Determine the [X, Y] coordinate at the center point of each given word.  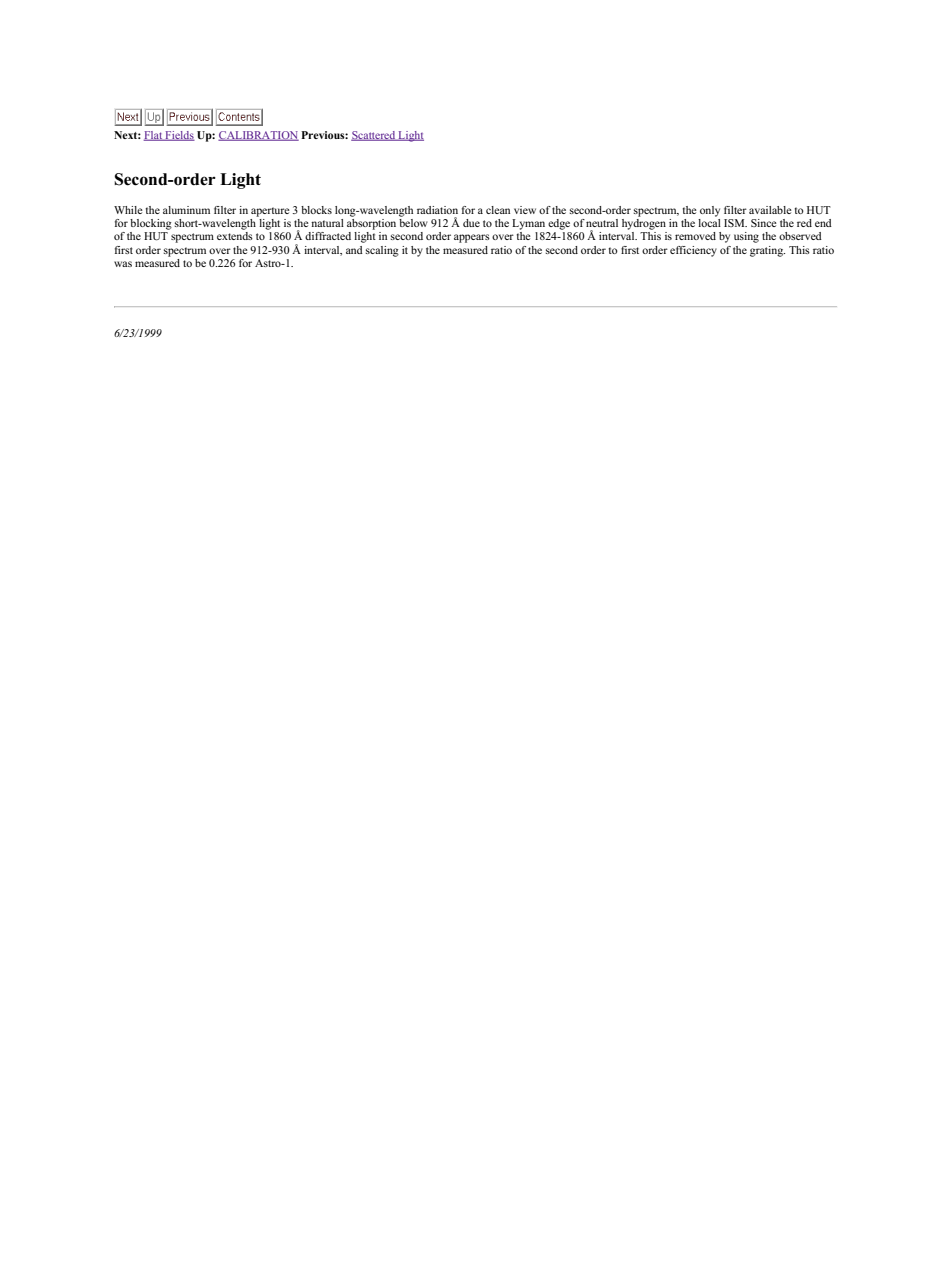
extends [235, 236]
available [770, 210]
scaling [382, 251]
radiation [437, 210]
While [128, 210]
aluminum [186, 210]
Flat [154, 136]
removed [695, 236]
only [710, 211]
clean [498, 210]
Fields [179, 136]
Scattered [374, 136]
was [123, 264]
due [471, 223]
